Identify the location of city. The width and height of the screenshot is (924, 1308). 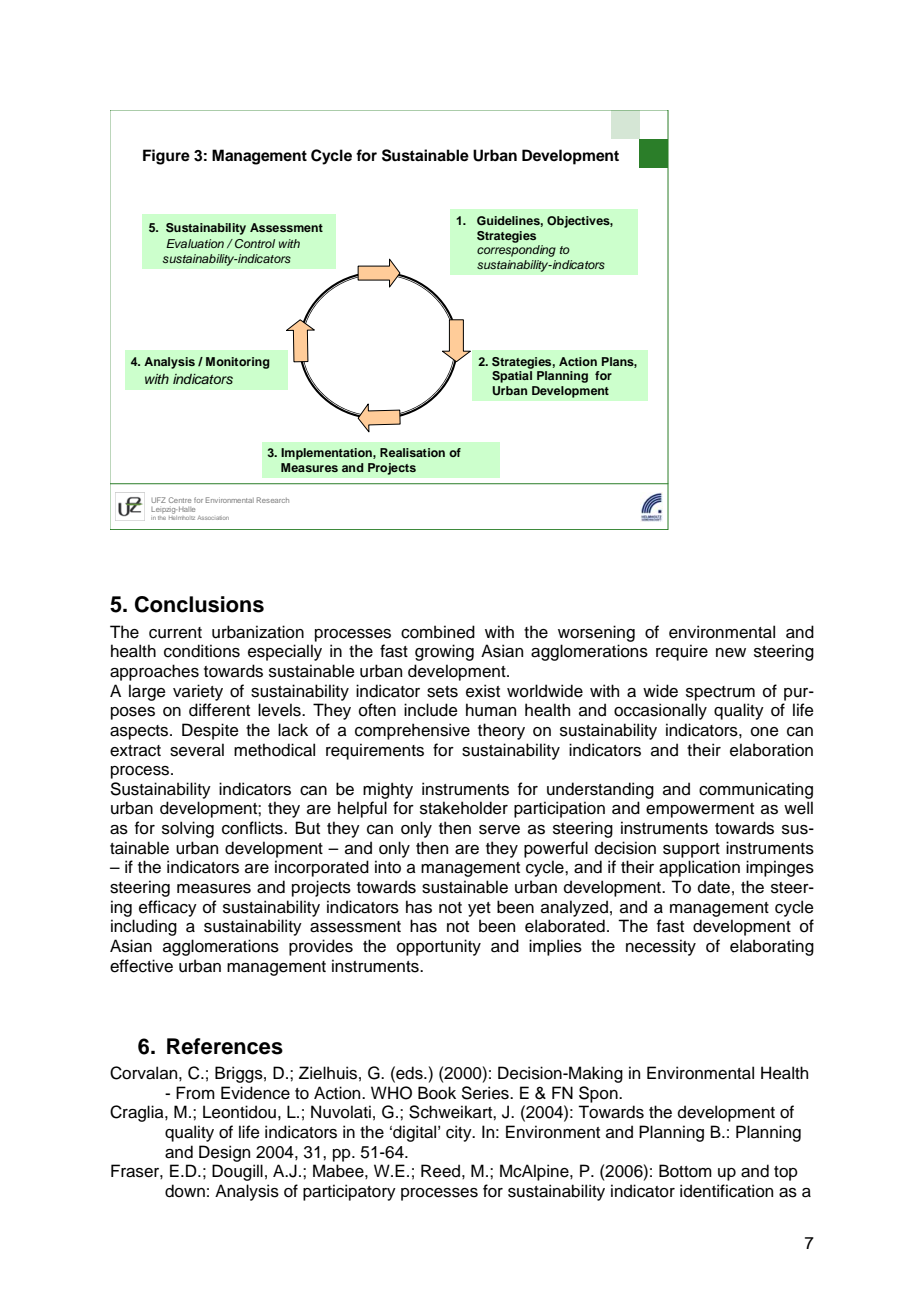
(460, 1133).
